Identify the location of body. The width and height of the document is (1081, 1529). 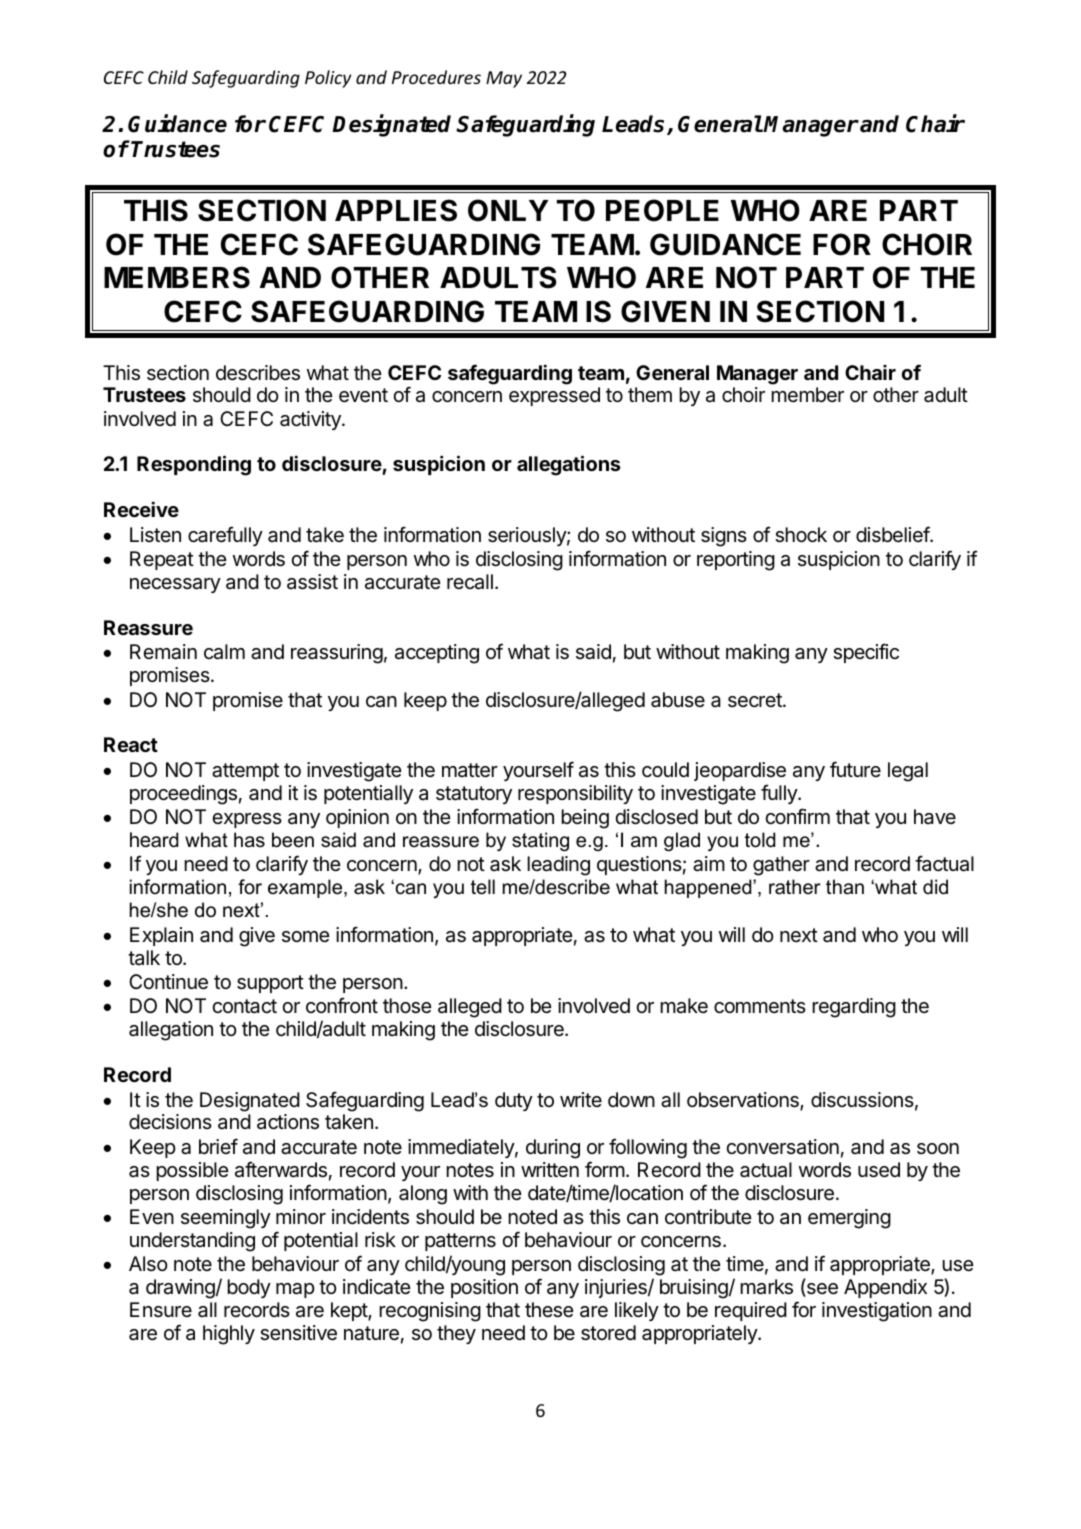
(249, 1288).
